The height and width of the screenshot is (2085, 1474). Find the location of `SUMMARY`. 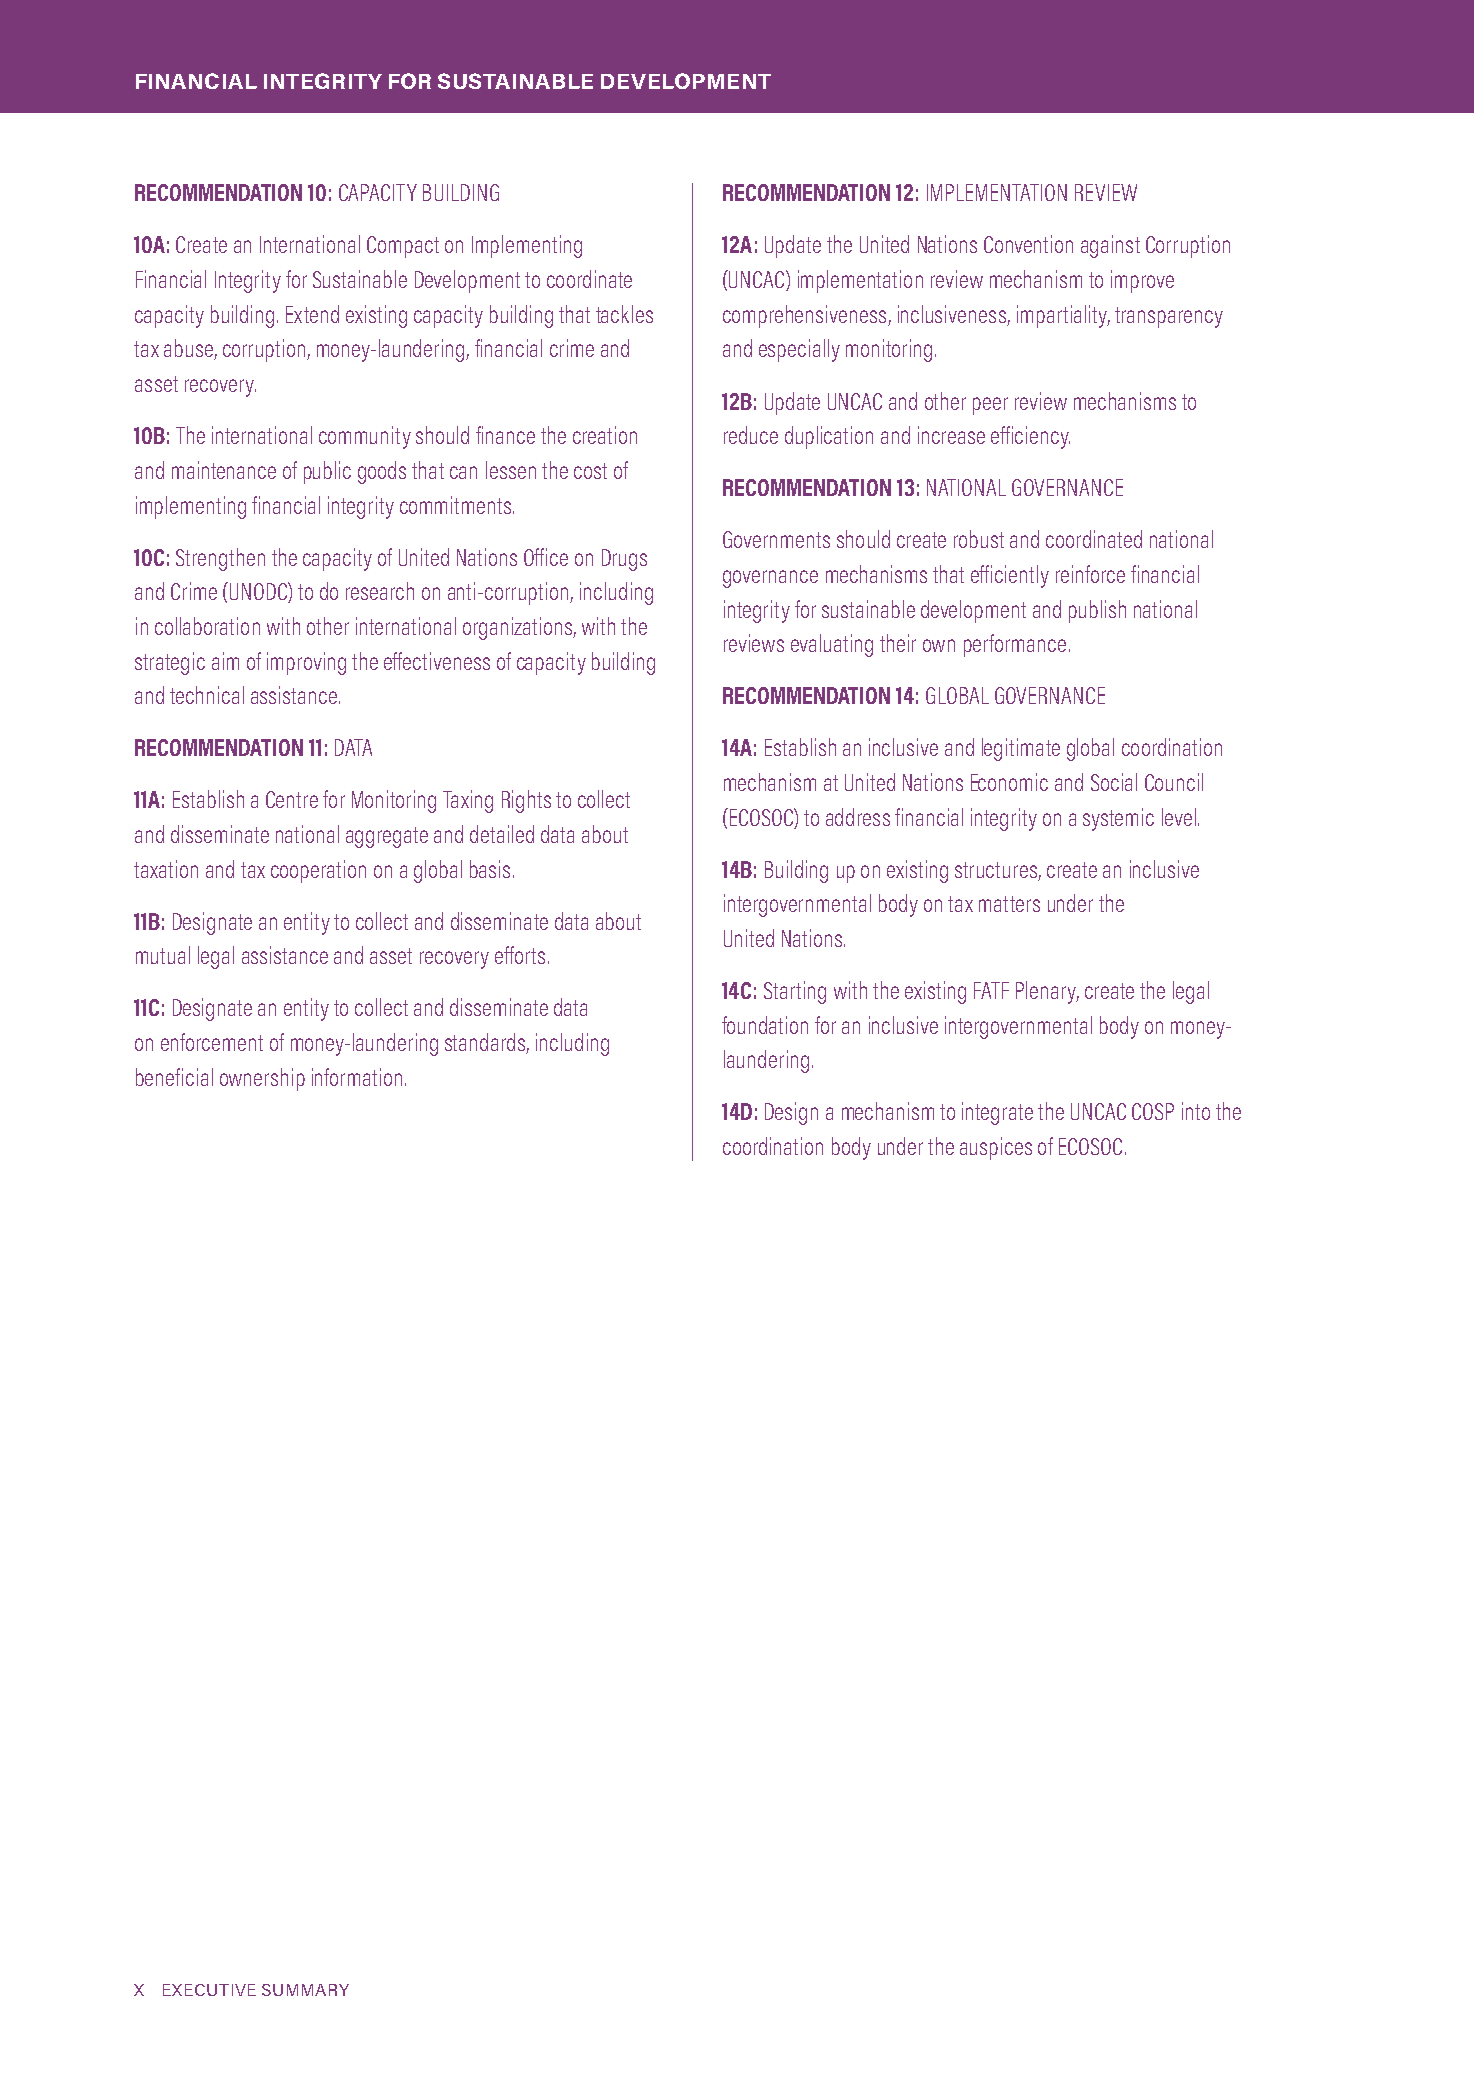

SUMMARY is located at coordinates (305, 1990).
